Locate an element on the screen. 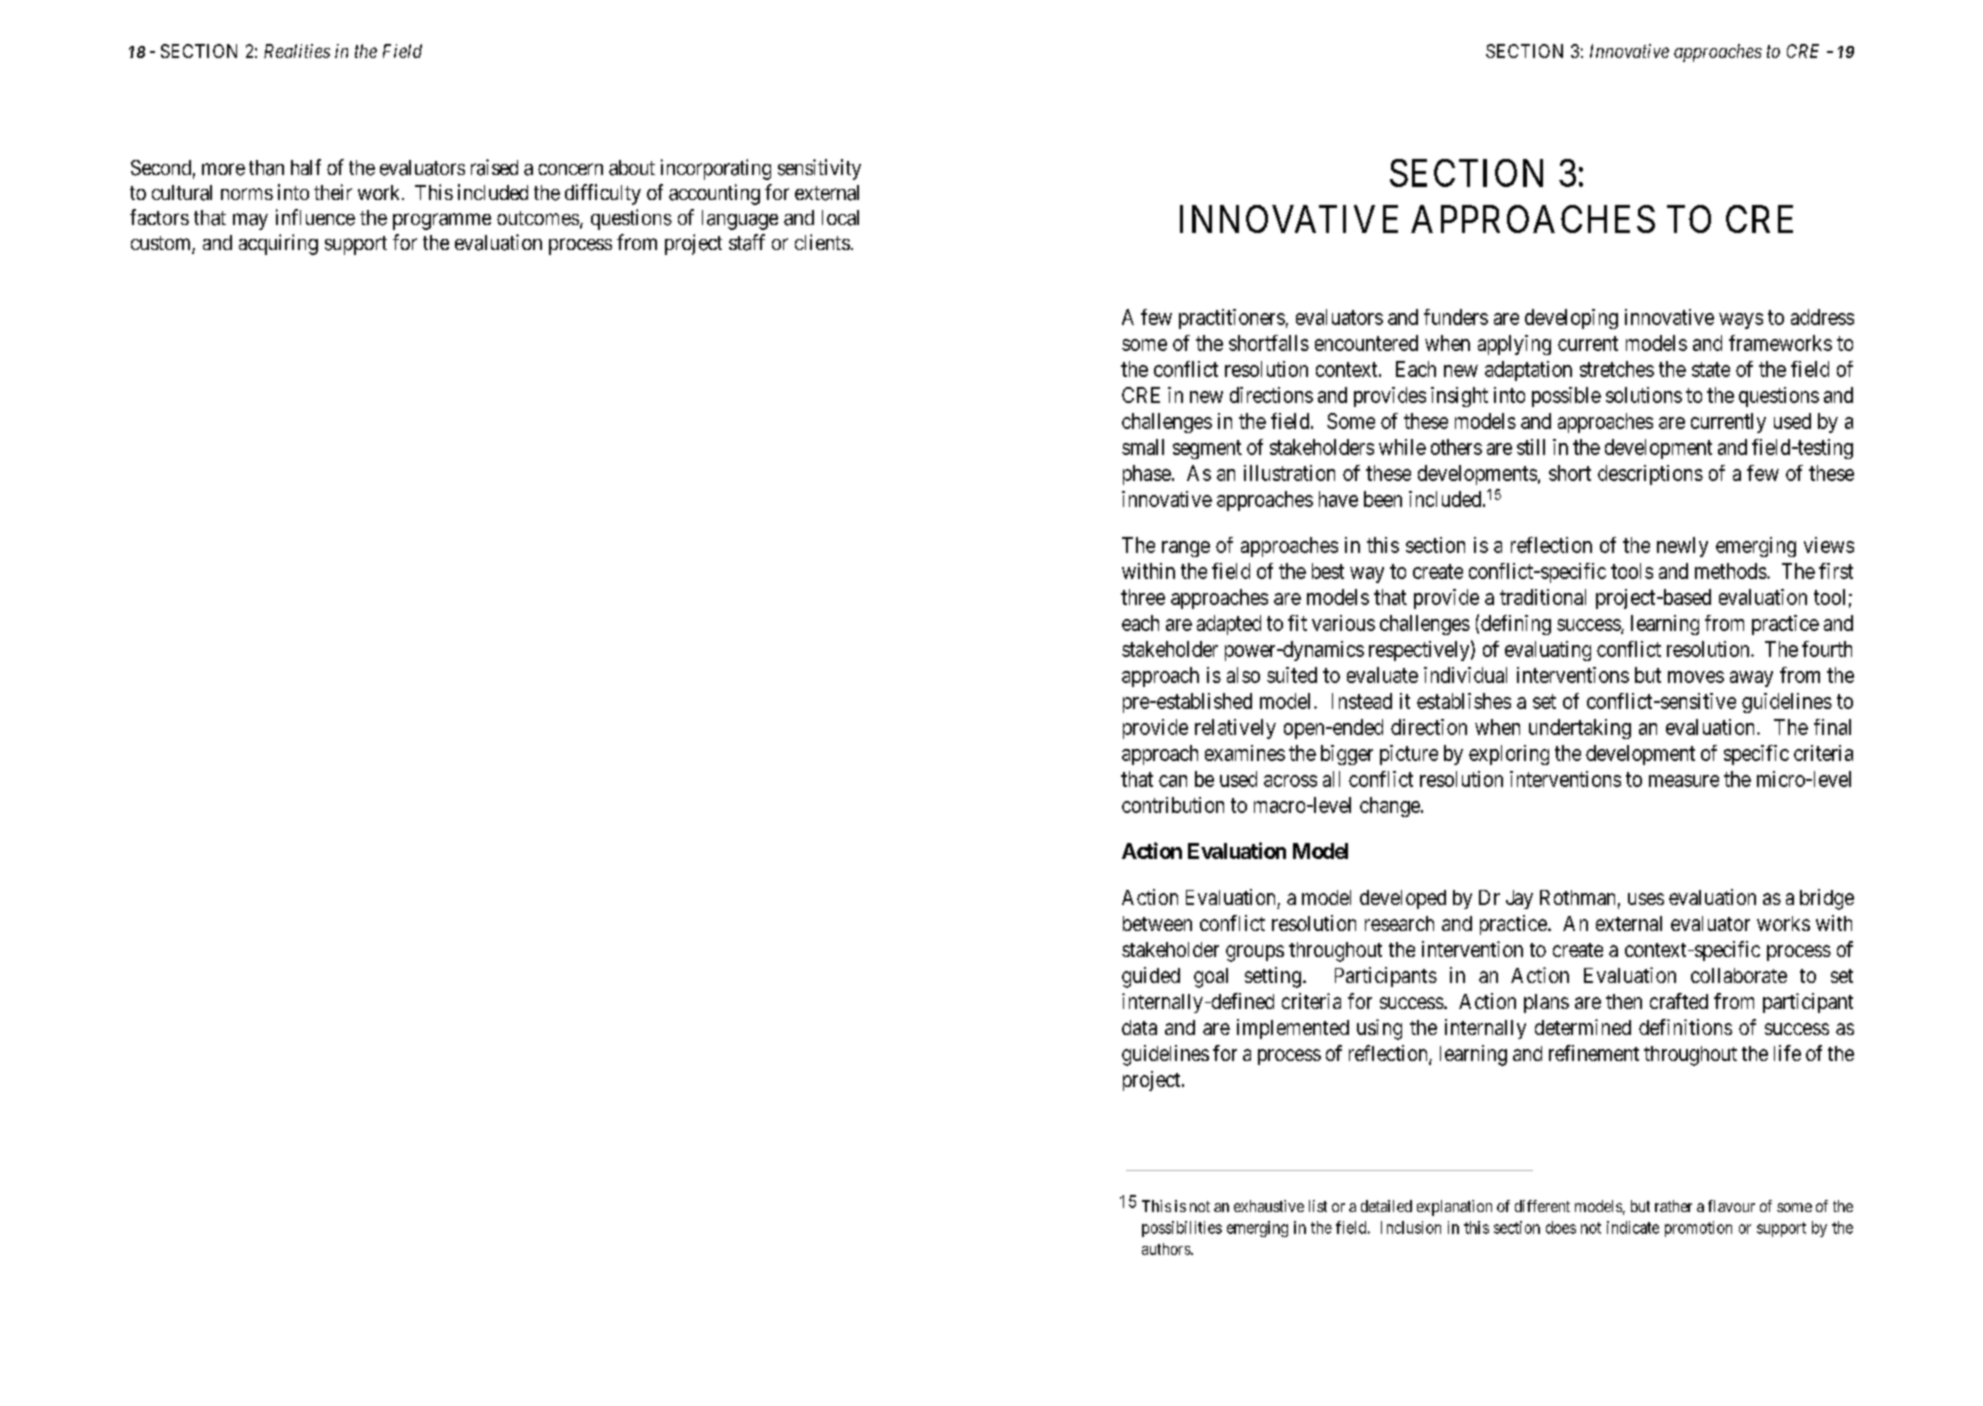  authors is located at coordinates (1167, 1249).
